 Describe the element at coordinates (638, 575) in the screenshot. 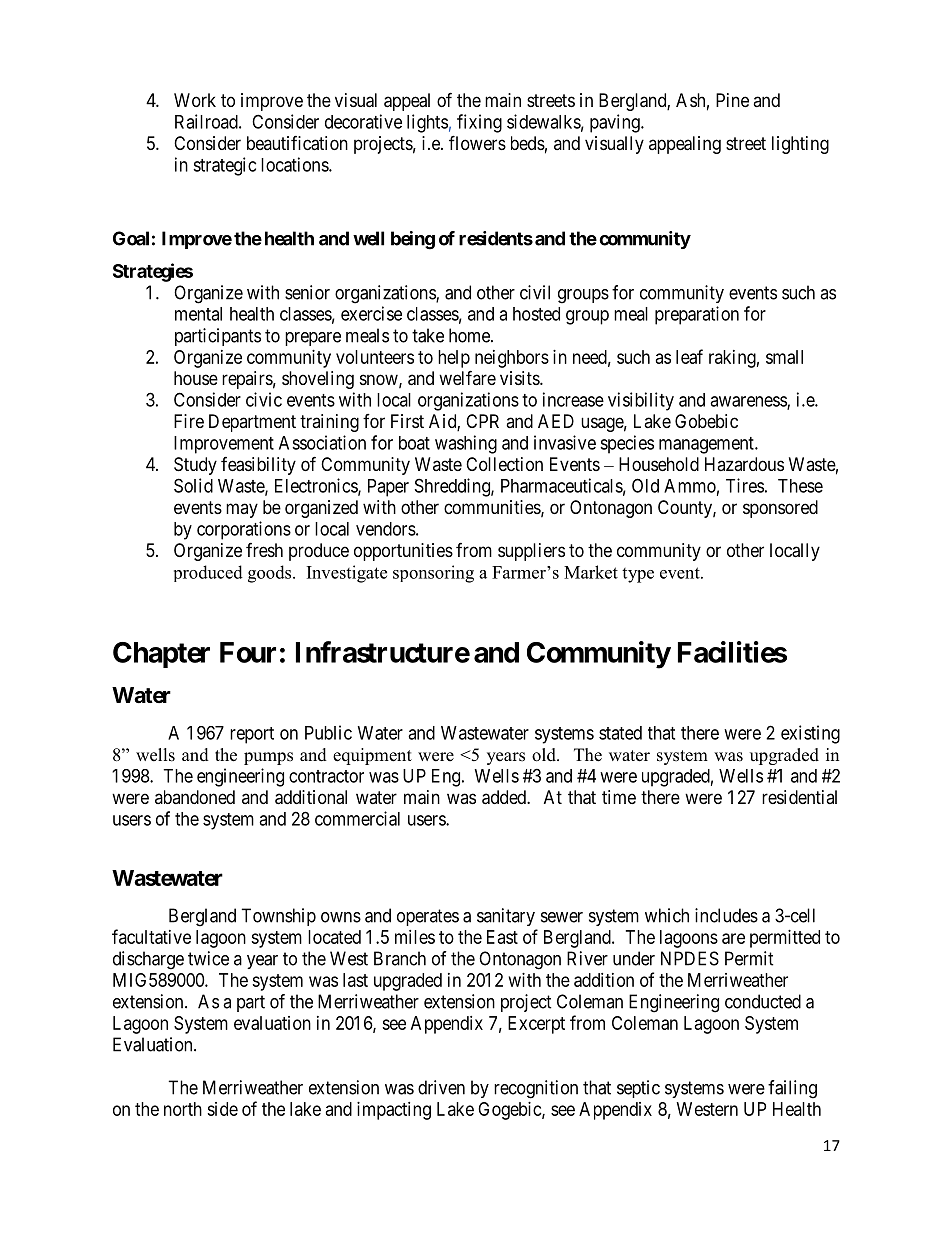

I see `type` at that location.
